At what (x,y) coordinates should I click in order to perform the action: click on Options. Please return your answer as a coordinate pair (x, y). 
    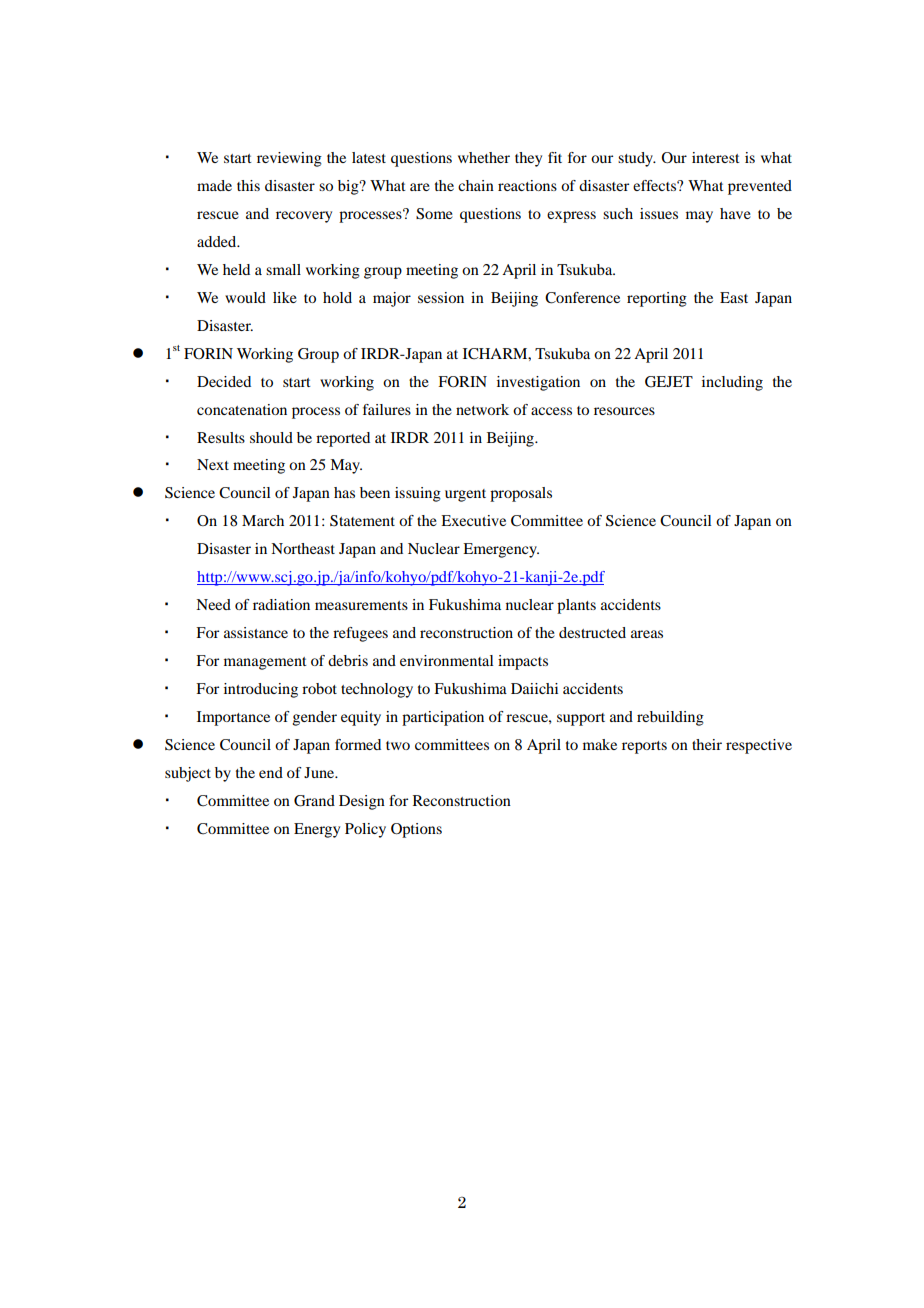
    Looking at the image, I should click on (416, 830).
